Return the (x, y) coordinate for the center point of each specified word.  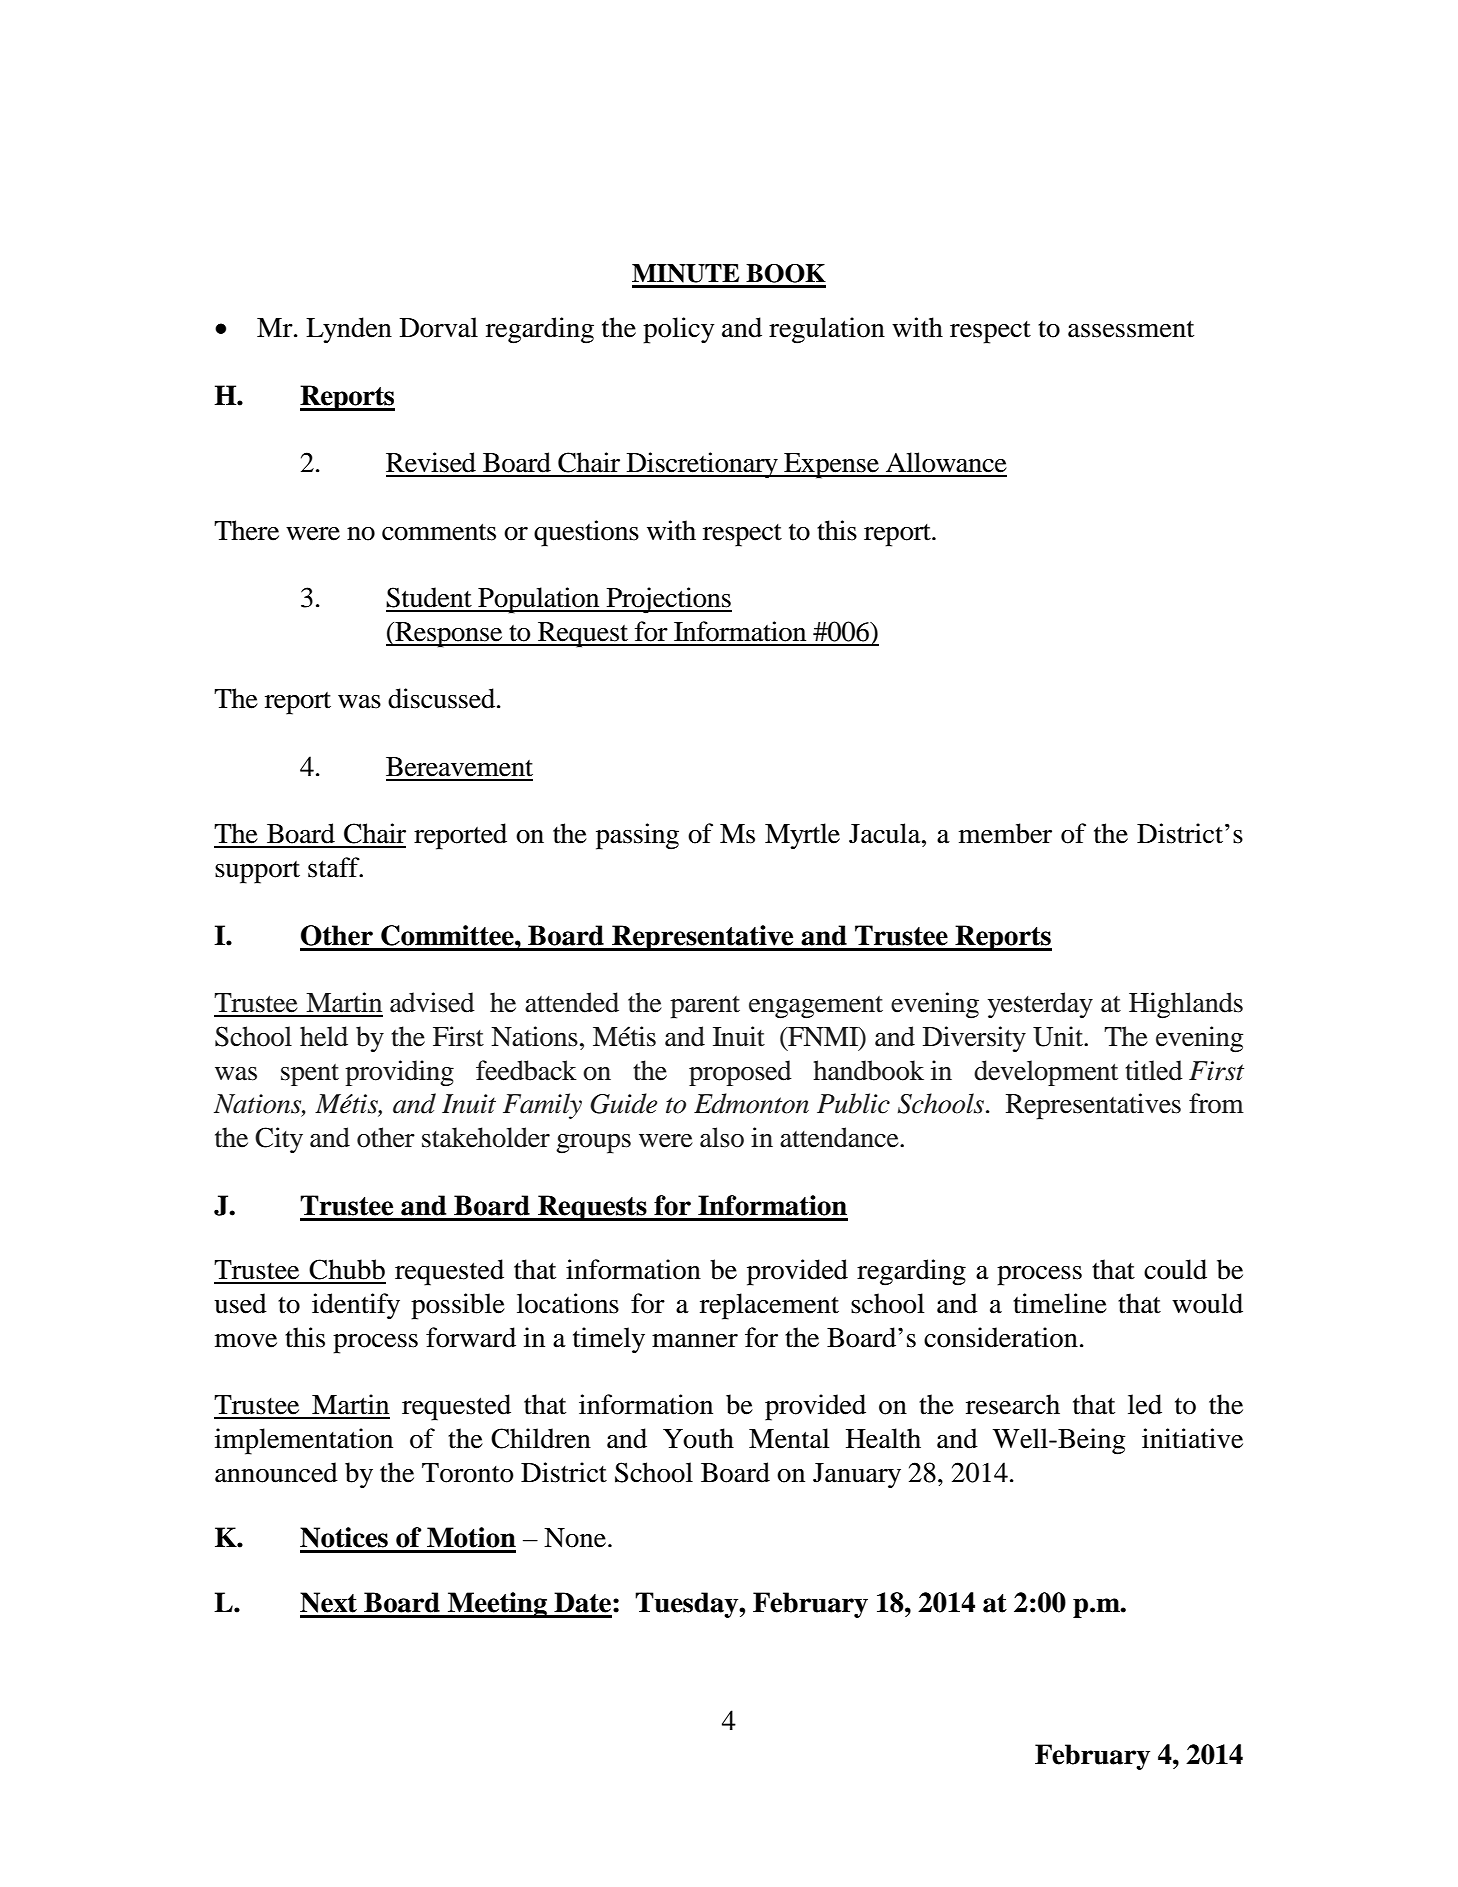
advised (432, 1002)
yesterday (1040, 1005)
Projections (668, 600)
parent (705, 1007)
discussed (443, 698)
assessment (1131, 329)
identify (356, 1306)
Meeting (497, 1605)
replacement (769, 1306)
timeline (1060, 1303)
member (1005, 833)
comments (439, 532)
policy (678, 330)
